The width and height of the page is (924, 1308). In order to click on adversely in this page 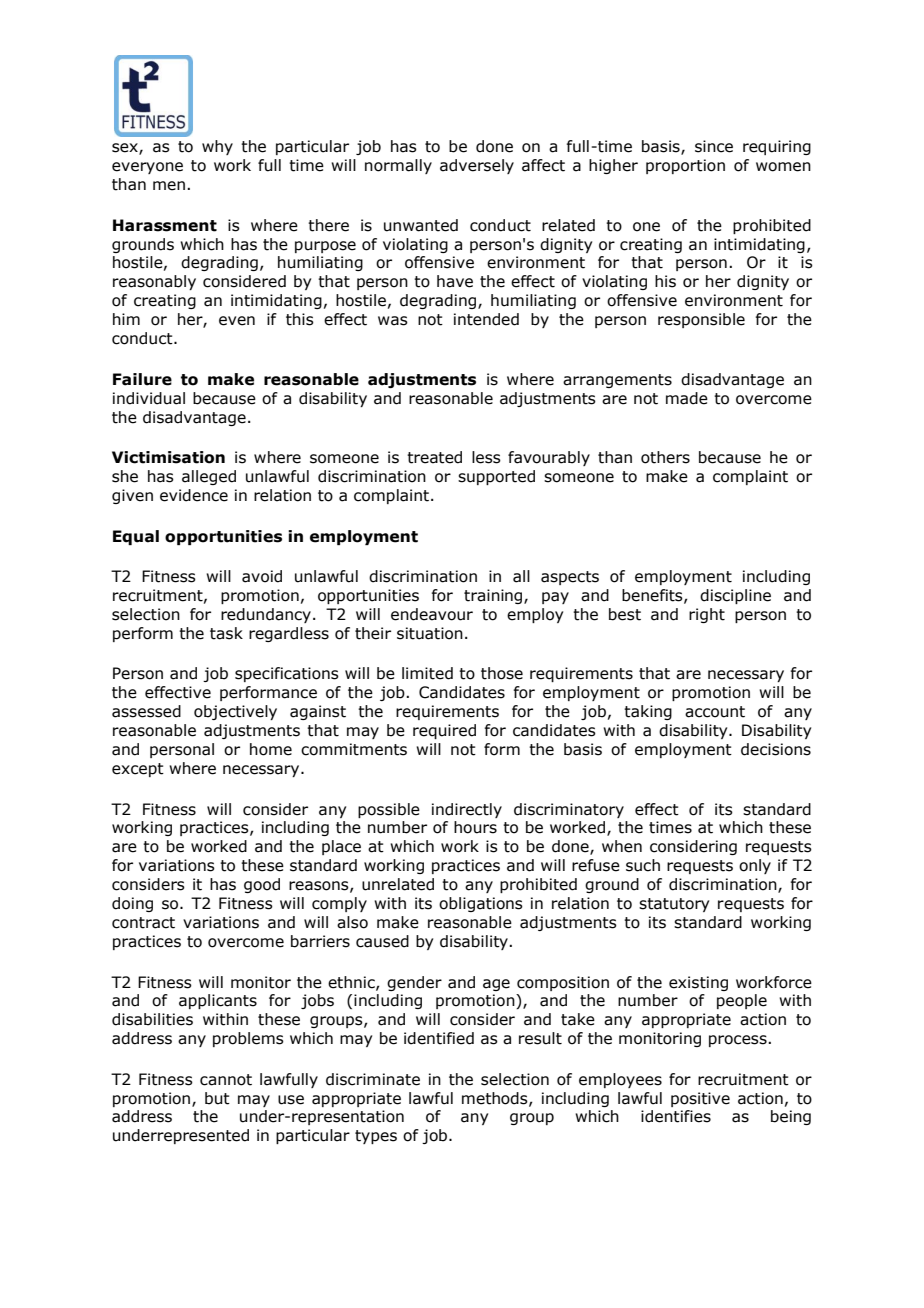, I will do `click(477, 166)`.
